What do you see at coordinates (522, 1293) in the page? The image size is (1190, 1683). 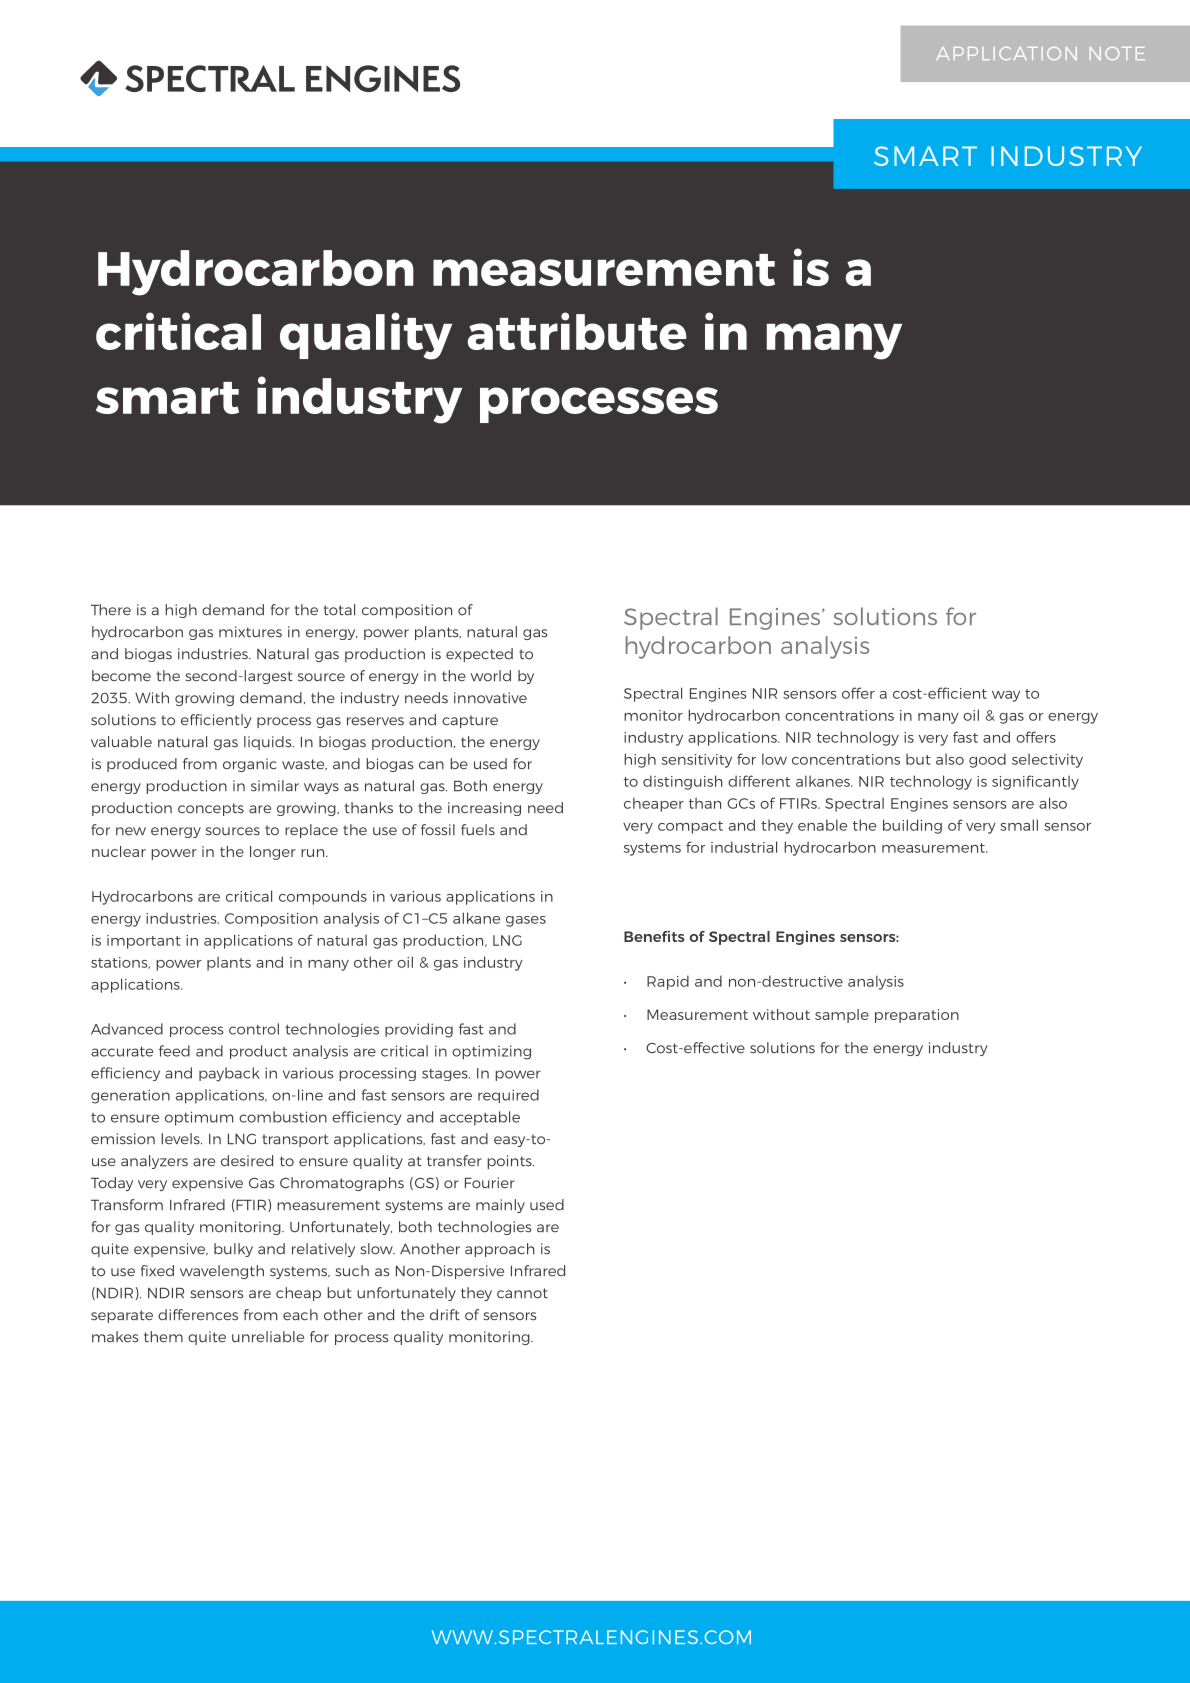 I see `cannot` at bounding box center [522, 1293].
